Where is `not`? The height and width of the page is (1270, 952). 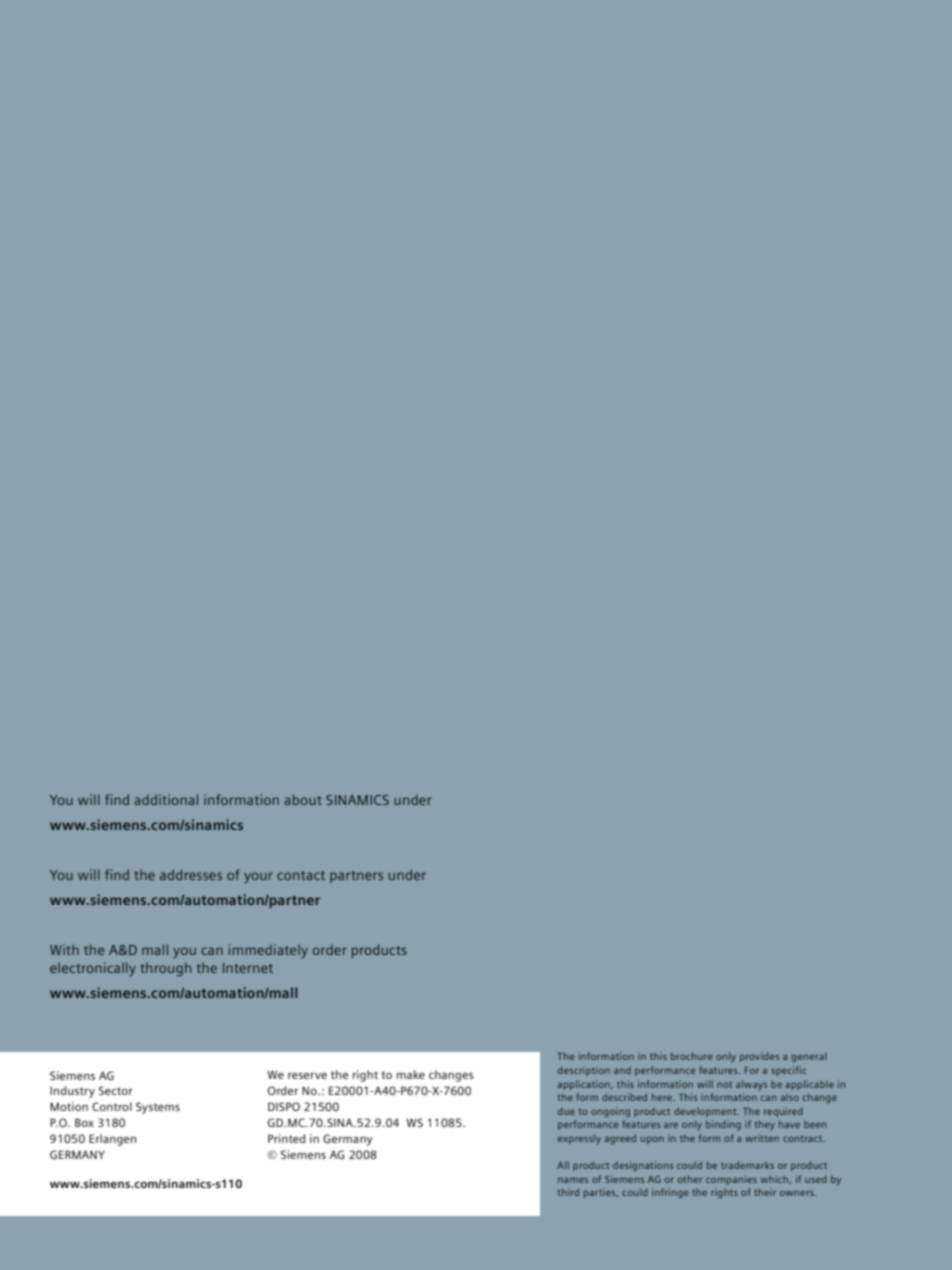
not is located at coordinates (724, 1084).
